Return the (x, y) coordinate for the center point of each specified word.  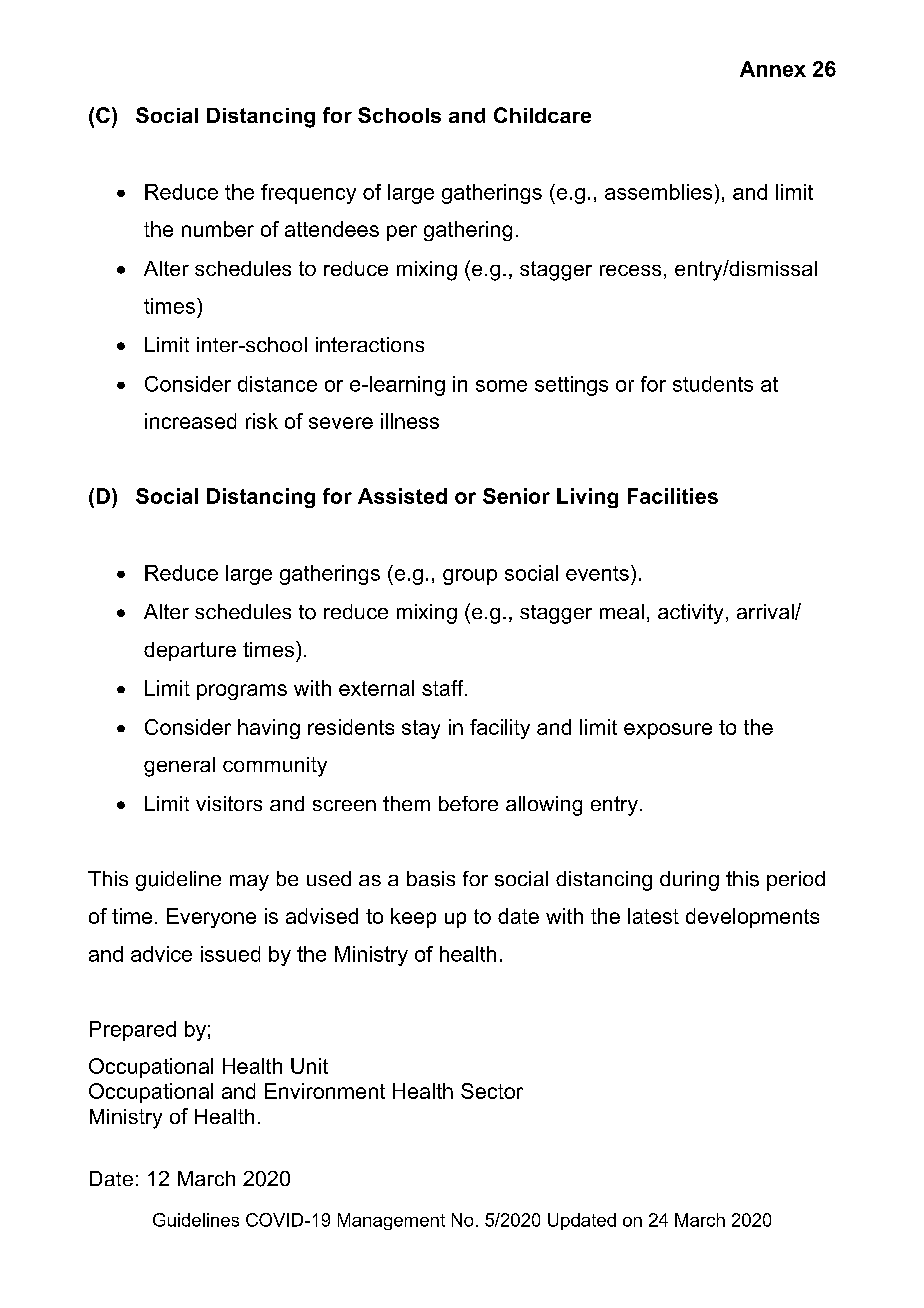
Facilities (673, 496)
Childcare (542, 115)
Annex (773, 69)
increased (190, 421)
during (689, 881)
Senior (516, 496)
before (468, 803)
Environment (325, 1091)
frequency (308, 194)
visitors (229, 803)
